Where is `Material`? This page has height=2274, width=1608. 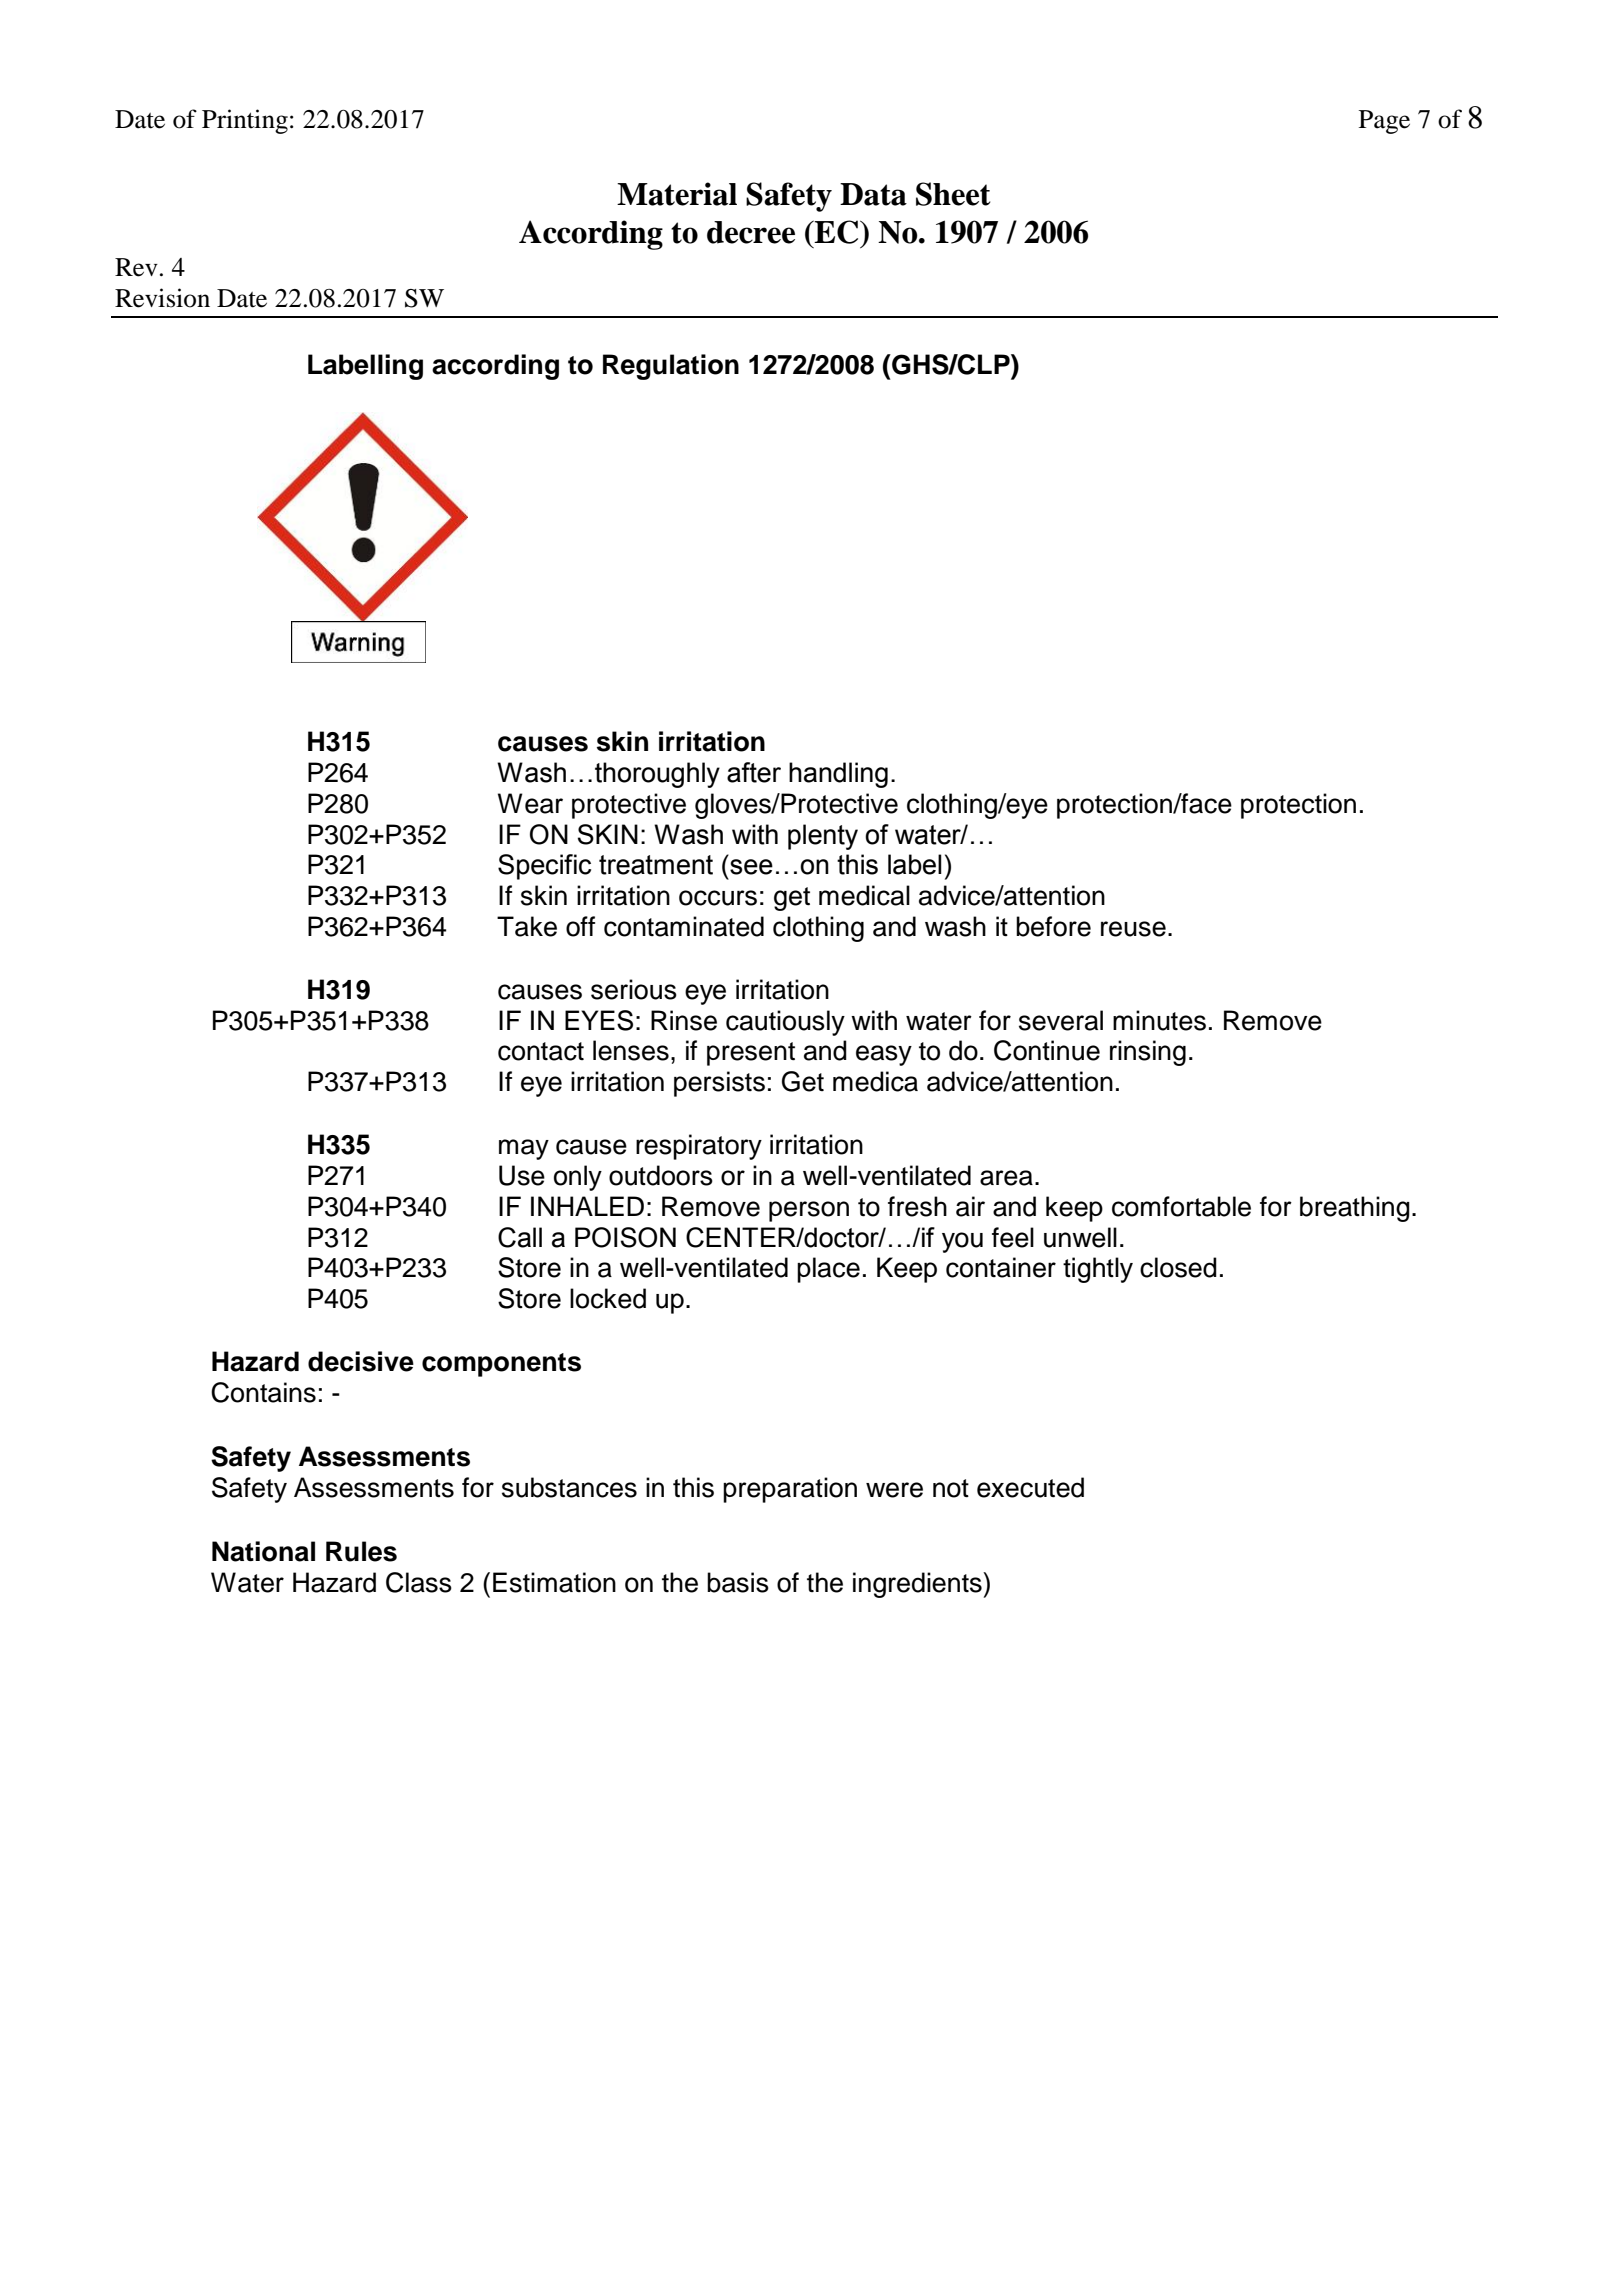
Material is located at coordinates (677, 194).
